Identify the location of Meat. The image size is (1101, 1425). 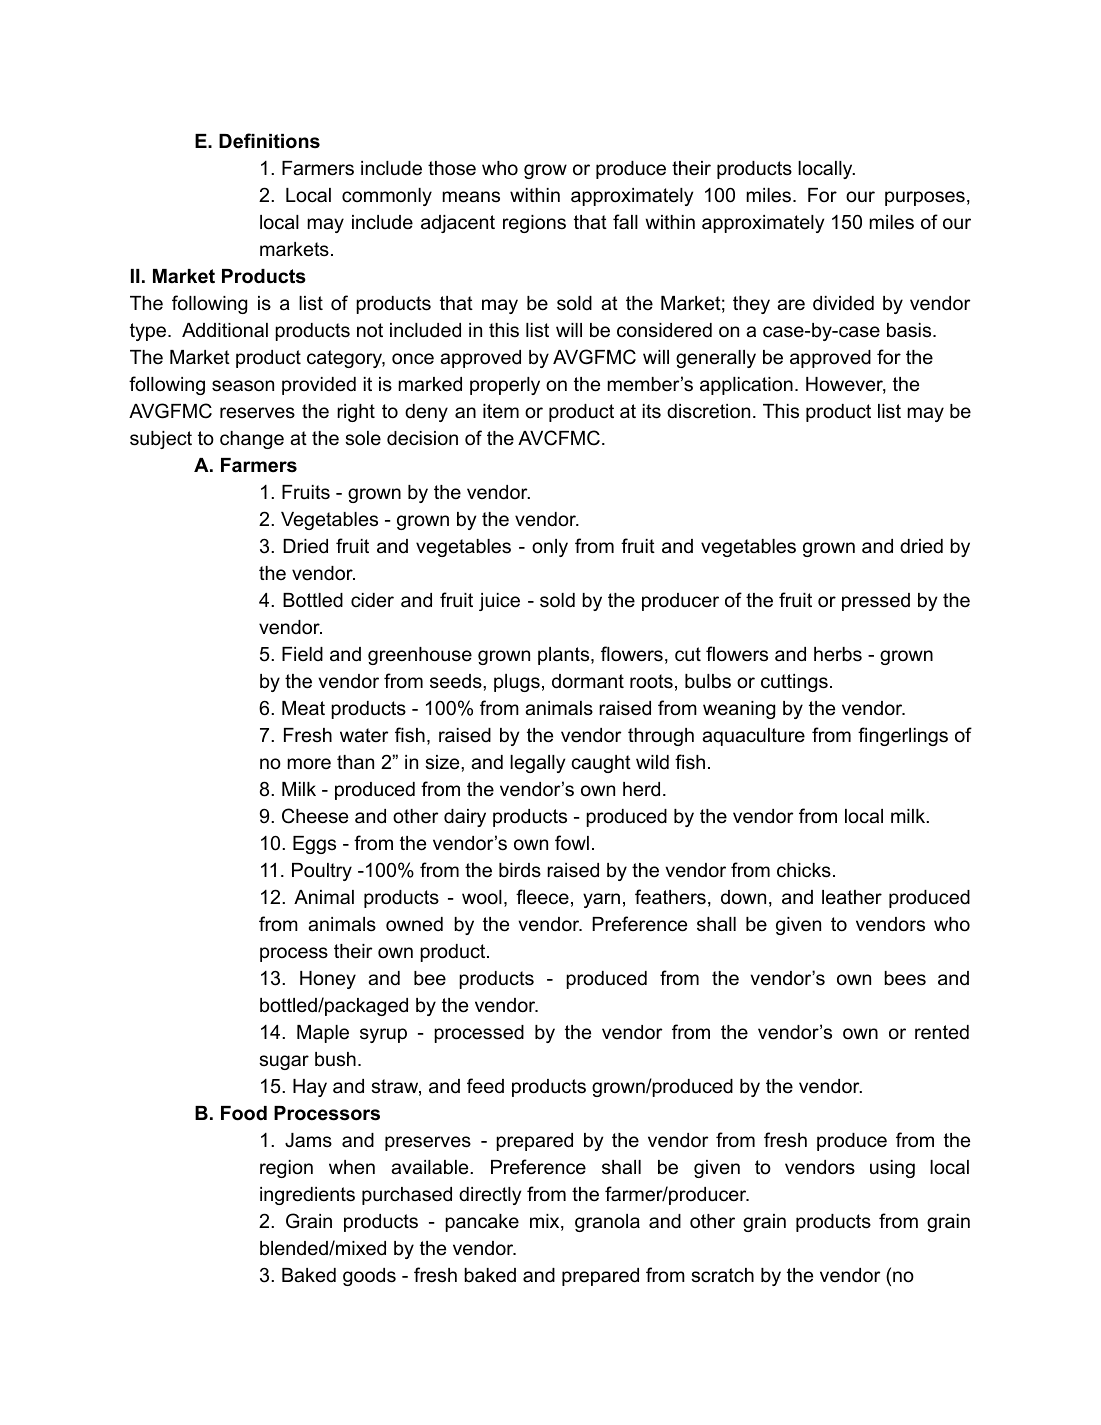
(303, 708).
